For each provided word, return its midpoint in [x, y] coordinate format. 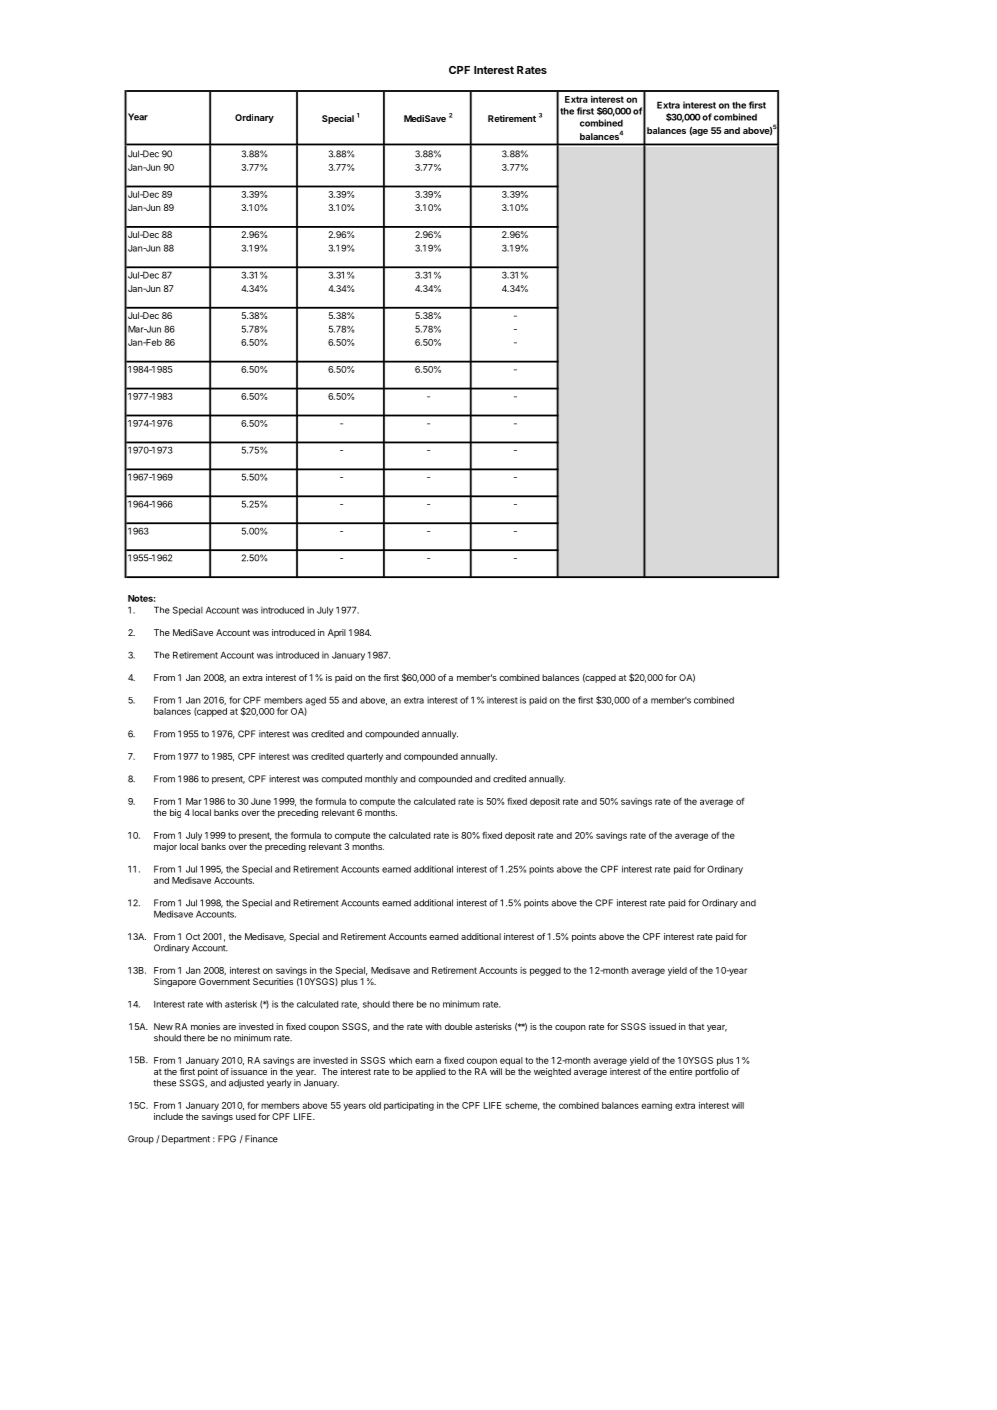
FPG [227, 1139]
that [696, 1026]
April [337, 633]
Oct [193, 936]
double [458, 1026]
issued [662, 1026]
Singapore [175, 982]
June [261, 801]
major [165, 847]
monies [205, 1026]
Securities [273, 981]
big [175, 813]
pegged [545, 971]
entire [680, 1071]
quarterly [365, 757]
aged [315, 702]
